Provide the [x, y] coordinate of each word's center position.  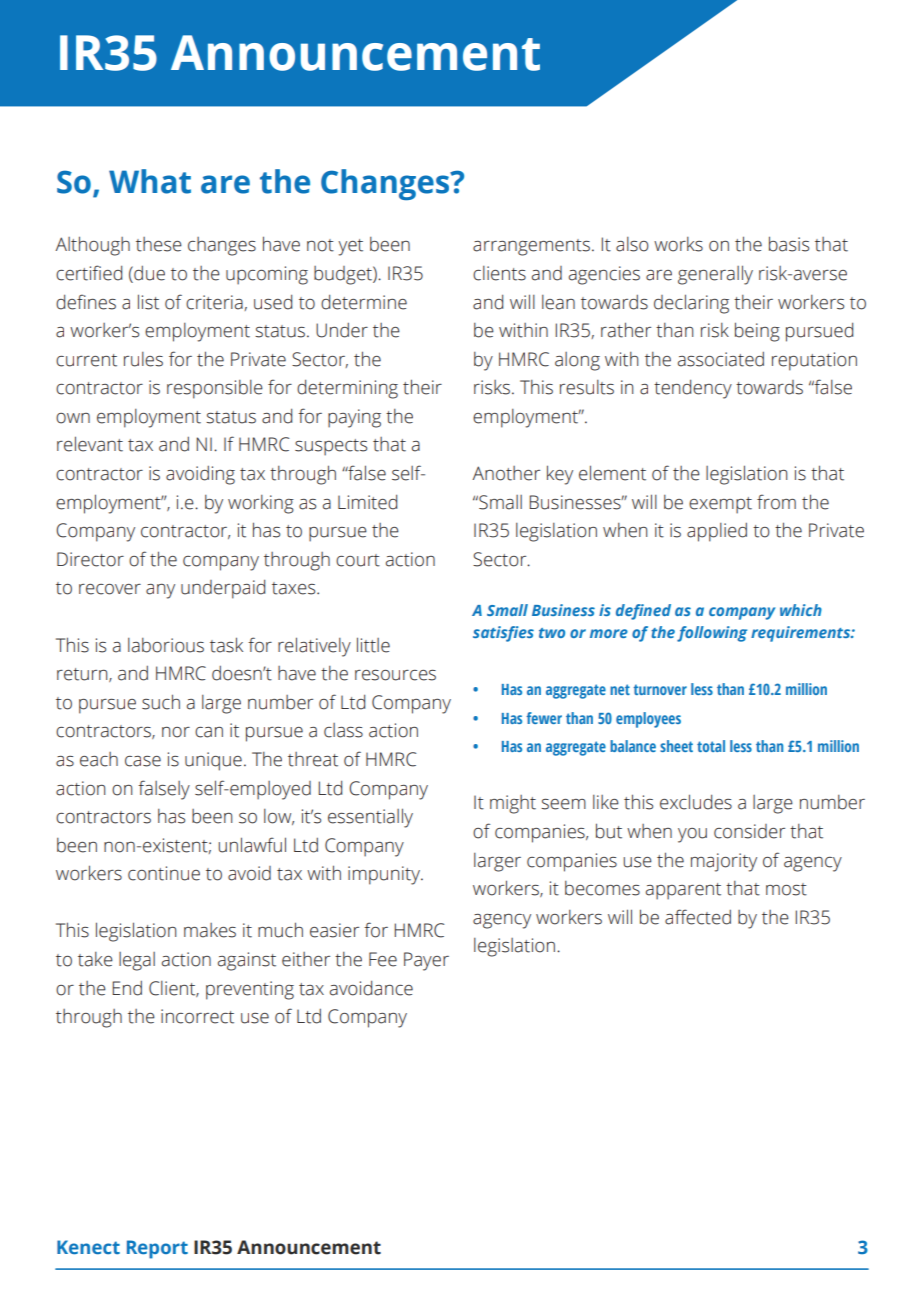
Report [157, 1249]
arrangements [531, 247]
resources [395, 675]
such [161, 702]
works [678, 244]
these [159, 244]
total [711, 746]
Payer [426, 961]
